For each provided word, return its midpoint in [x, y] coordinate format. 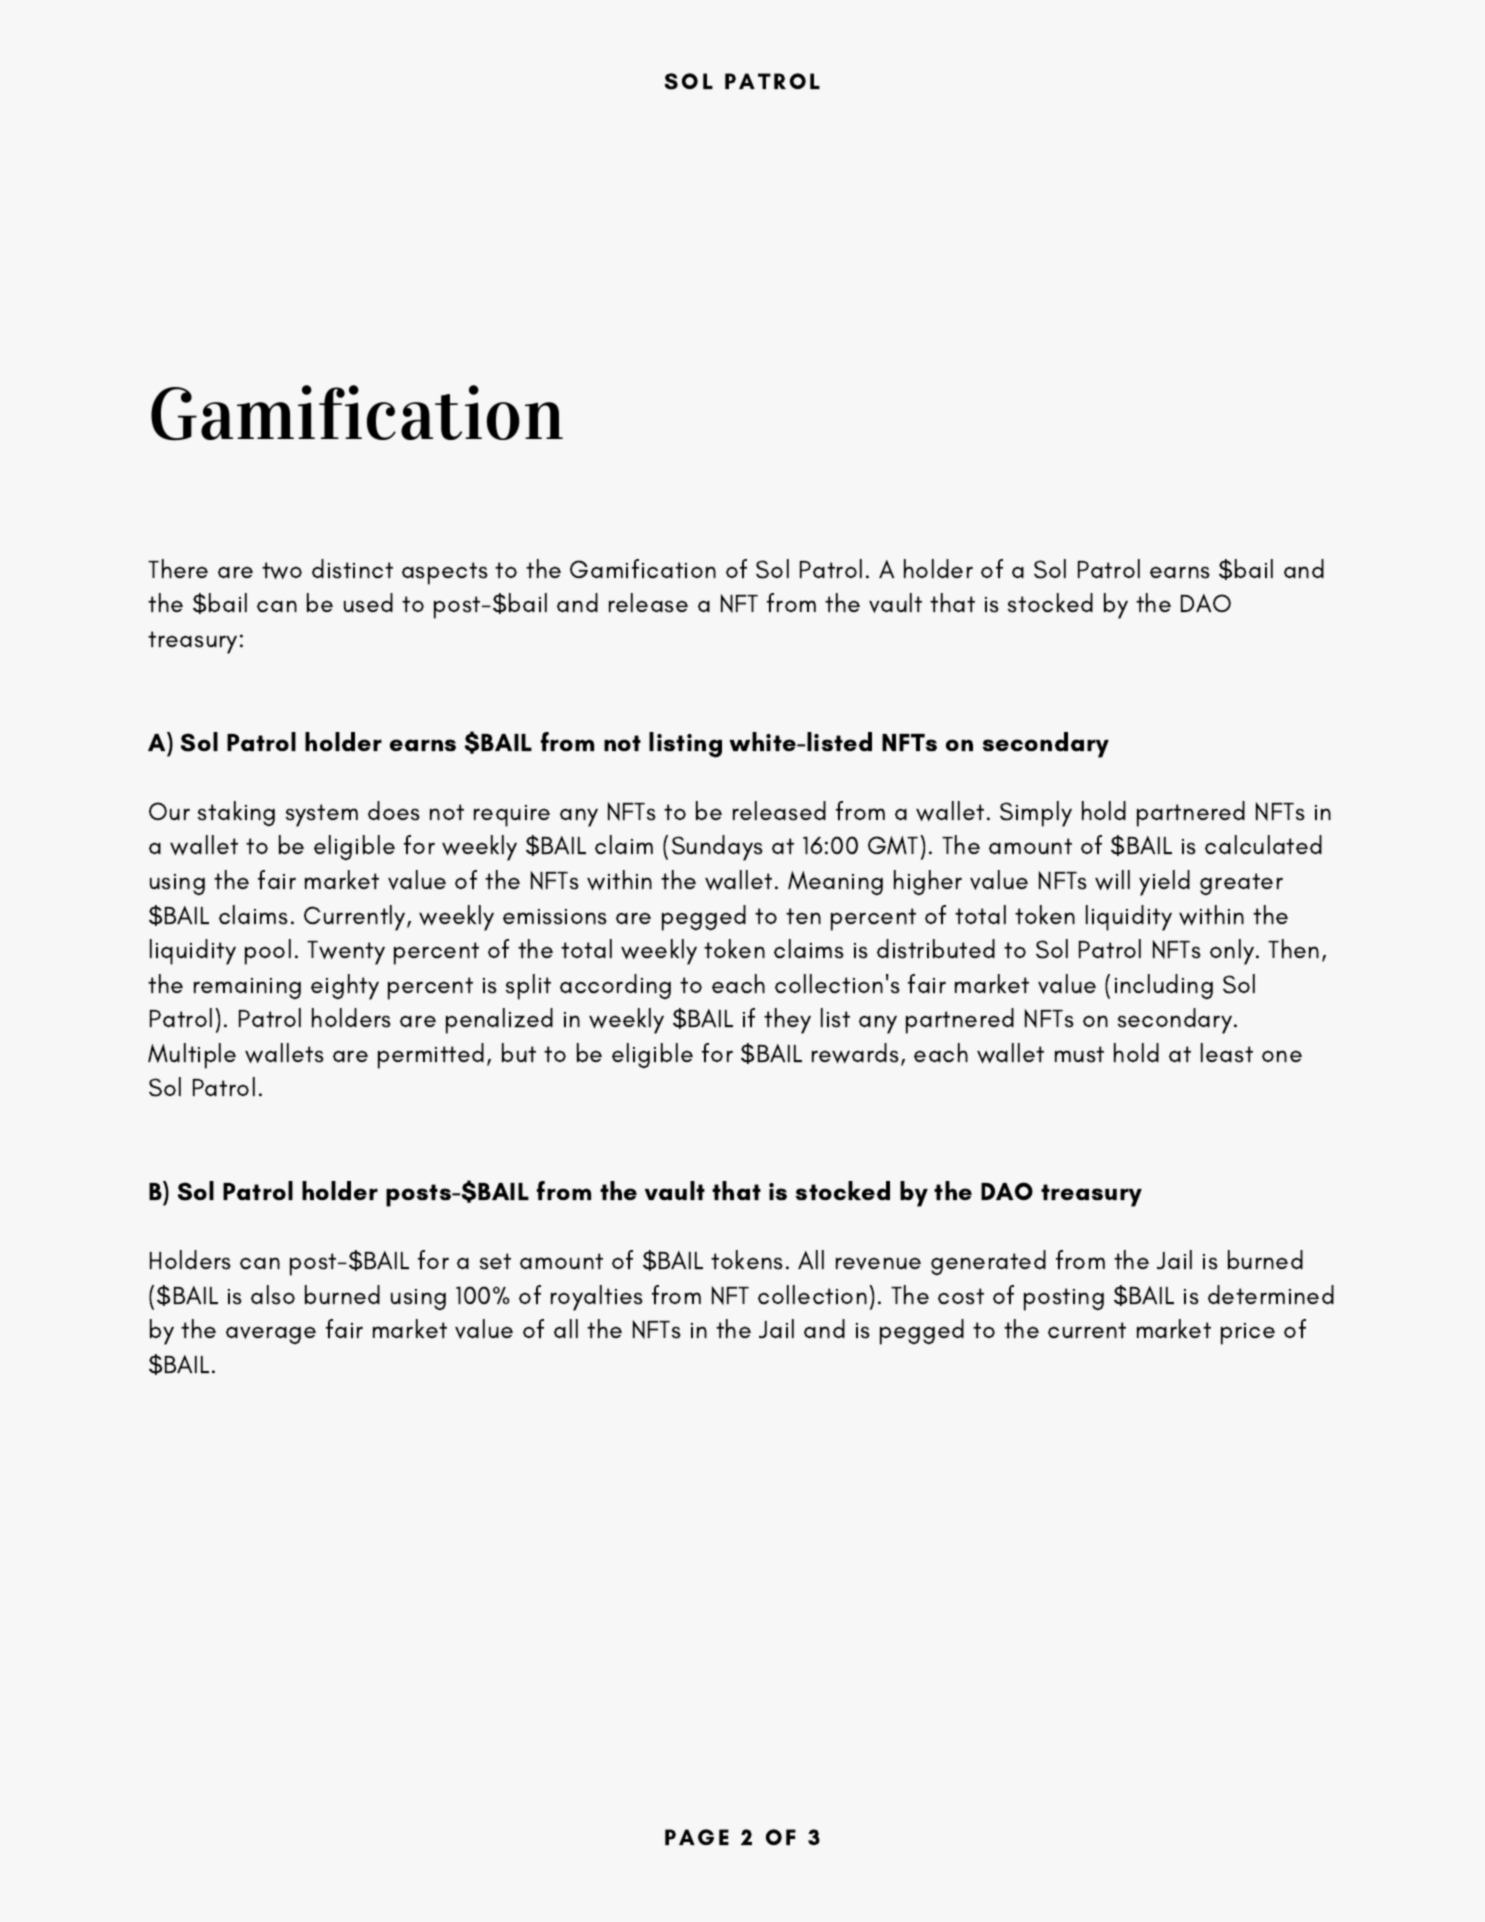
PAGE [697, 1837]
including [1164, 986]
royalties [597, 1298]
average [271, 1335]
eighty [345, 987]
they [787, 1021]
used [368, 603]
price [1248, 1334]
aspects [445, 573]
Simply [1036, 814]
